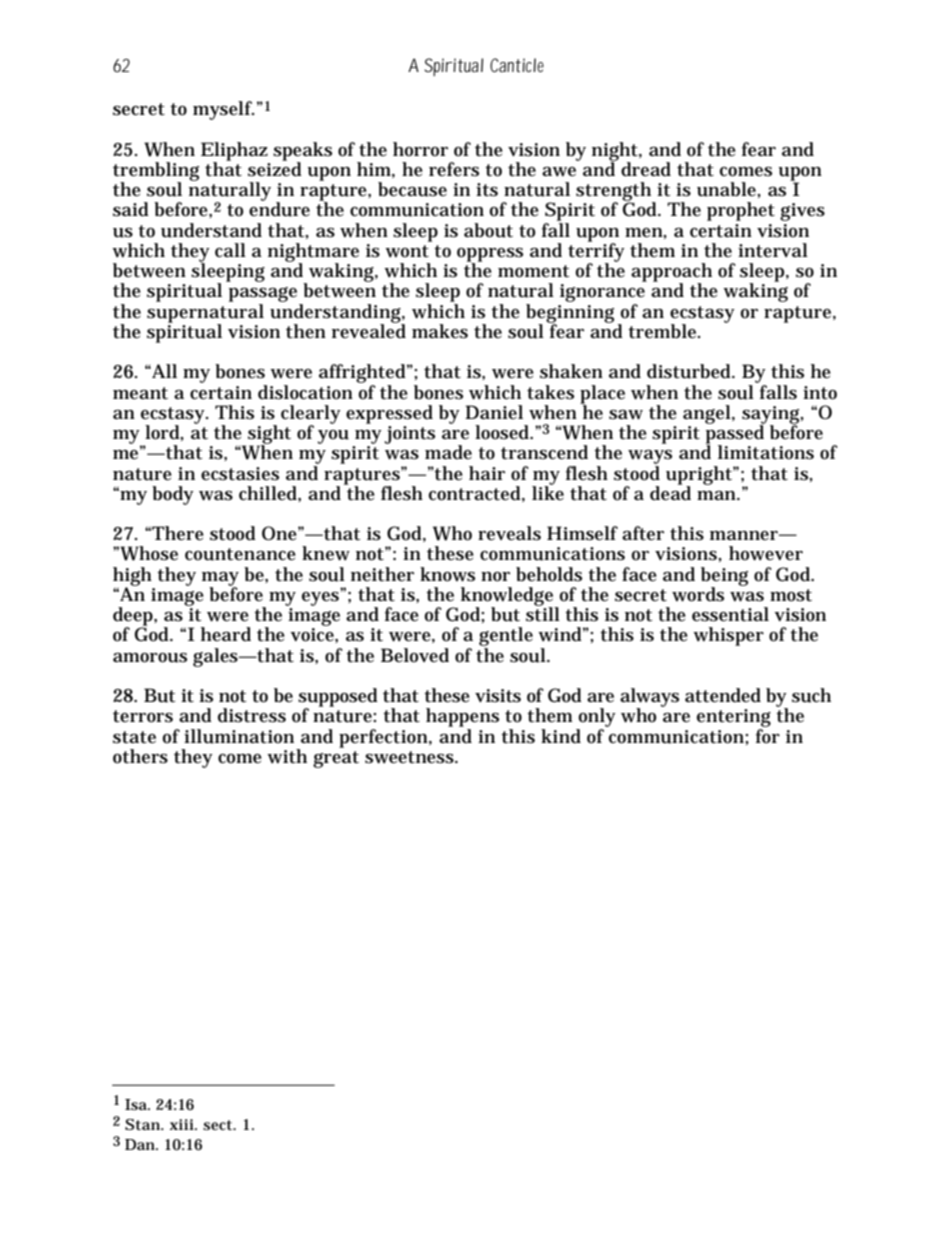 The width and height of the document is (952, 1233). Describe the element at coordinates (454, 169) in the document. I see `refers` at that location.
